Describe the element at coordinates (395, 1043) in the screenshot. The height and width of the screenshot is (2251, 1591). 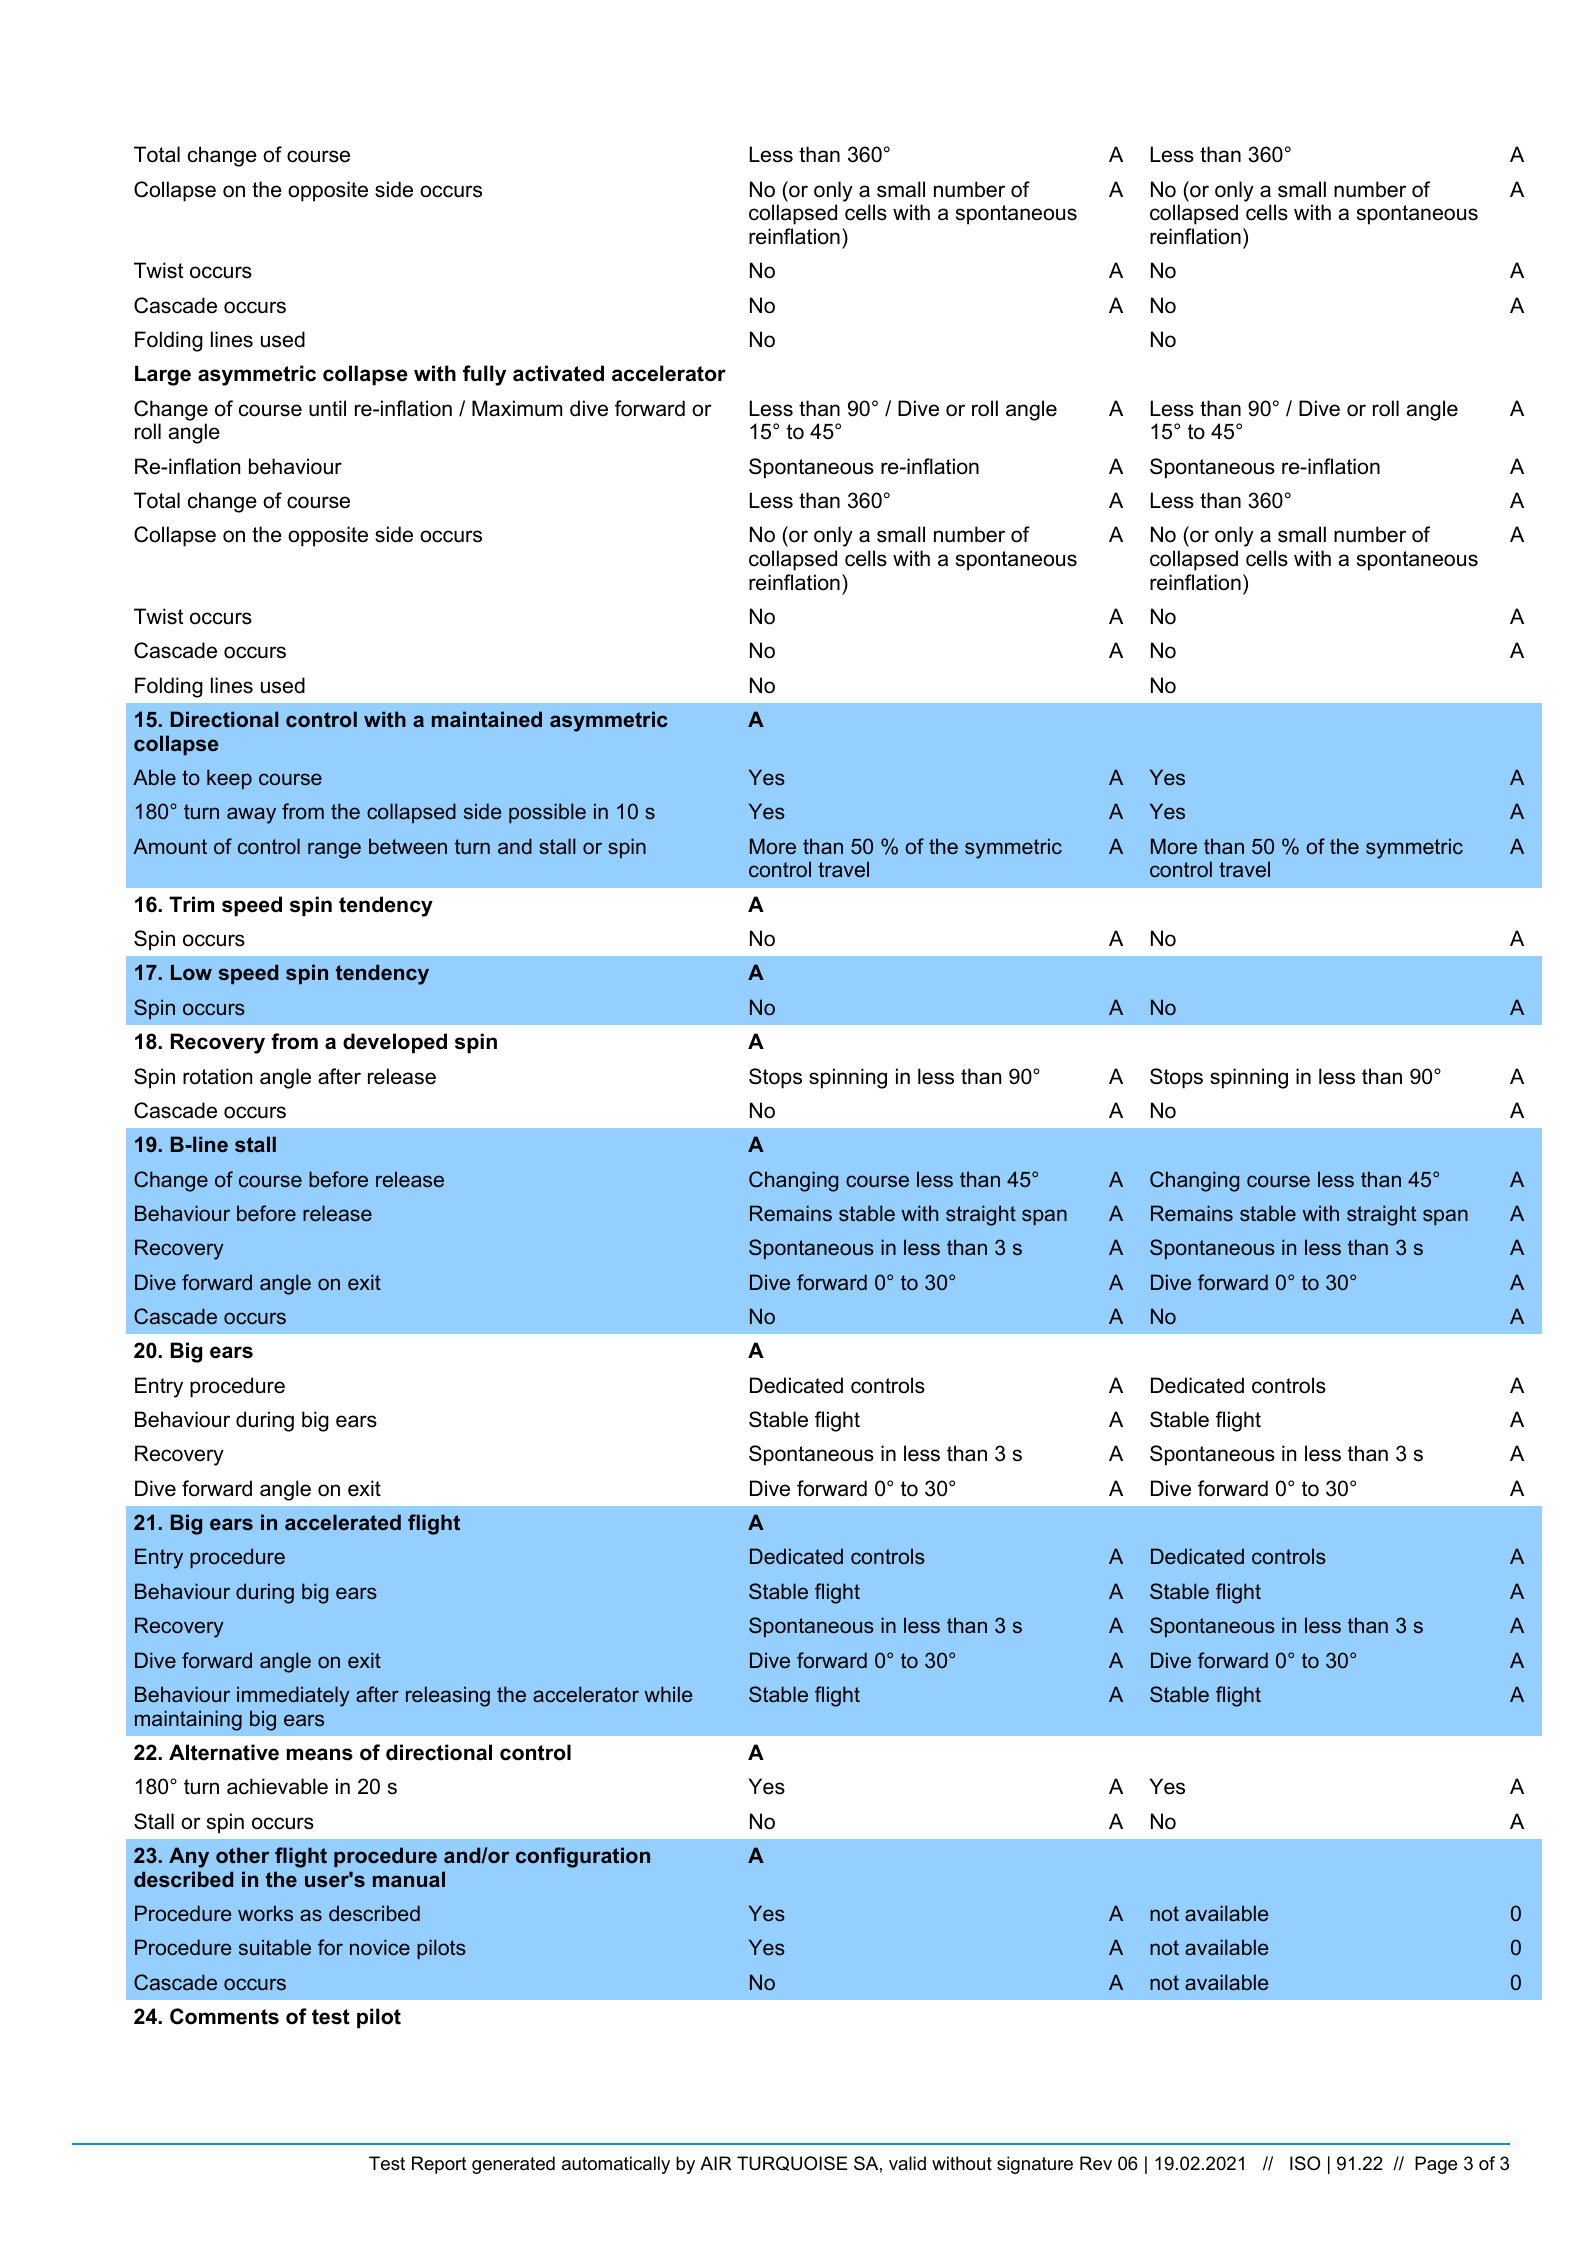
I see `developed` at that location.
